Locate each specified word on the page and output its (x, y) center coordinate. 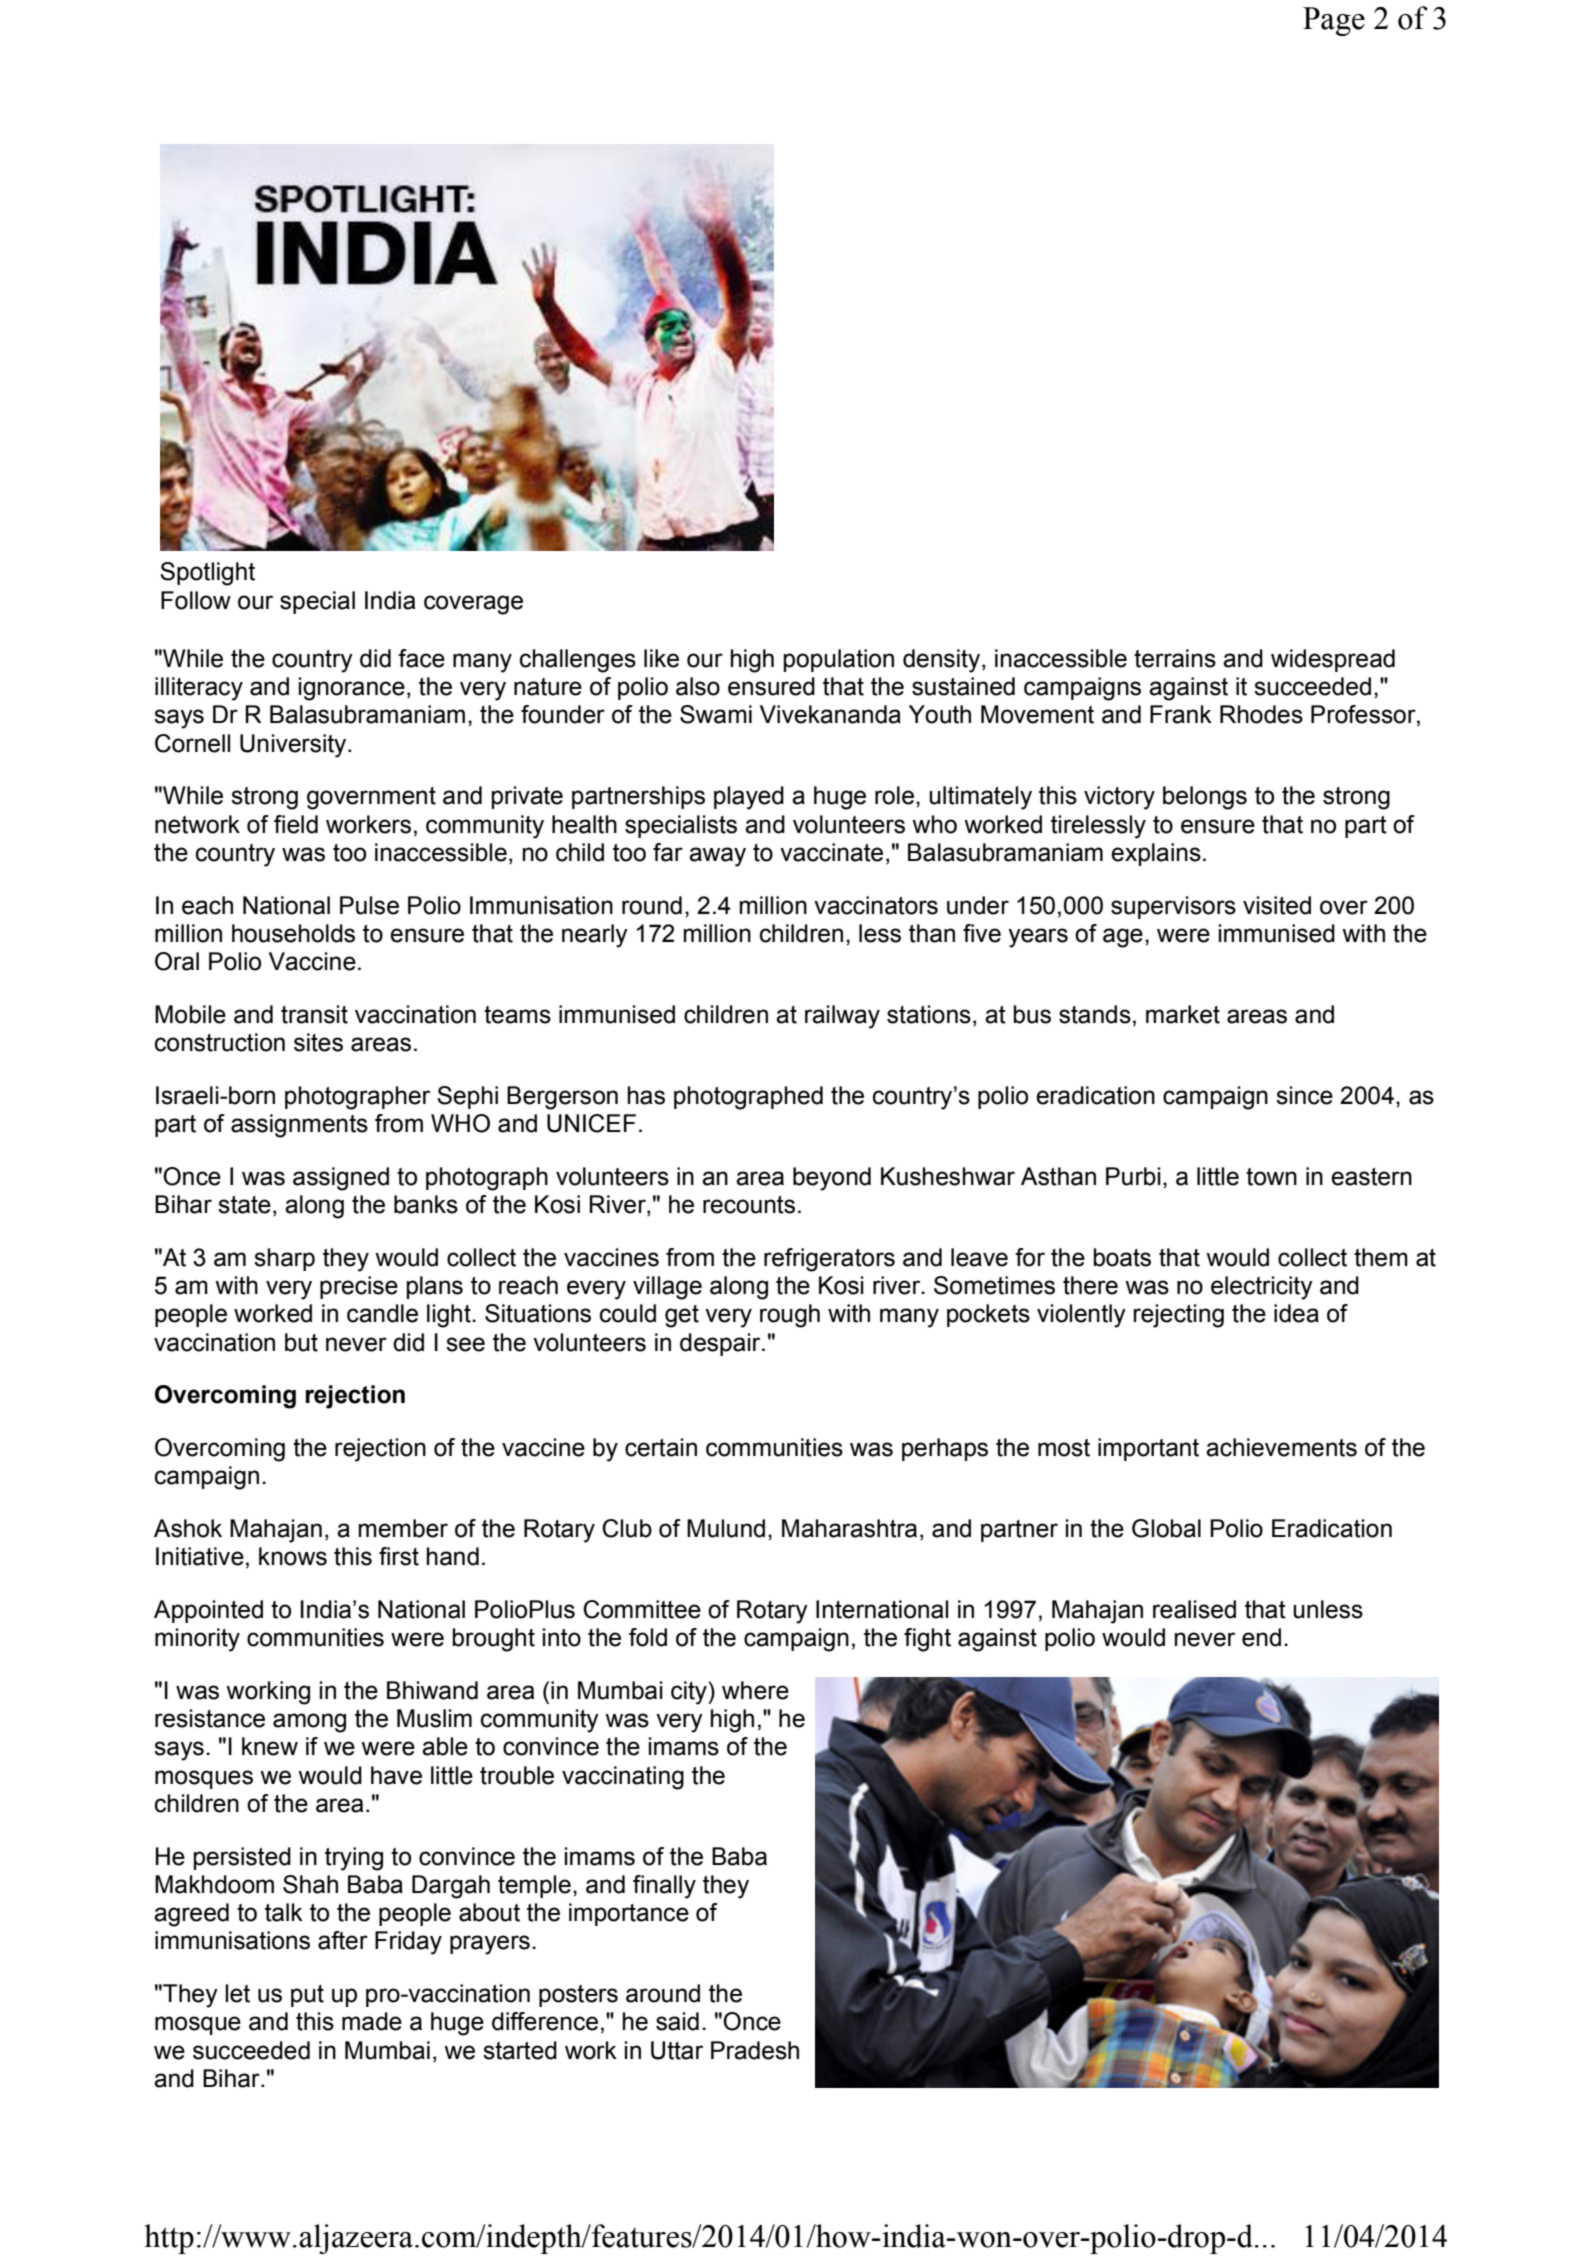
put (307, 1996)
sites (318, 1042)
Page (1334, 21)
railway (842, 1017)
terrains (1175, 658)
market (1183, 1014)
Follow (196, 600)
